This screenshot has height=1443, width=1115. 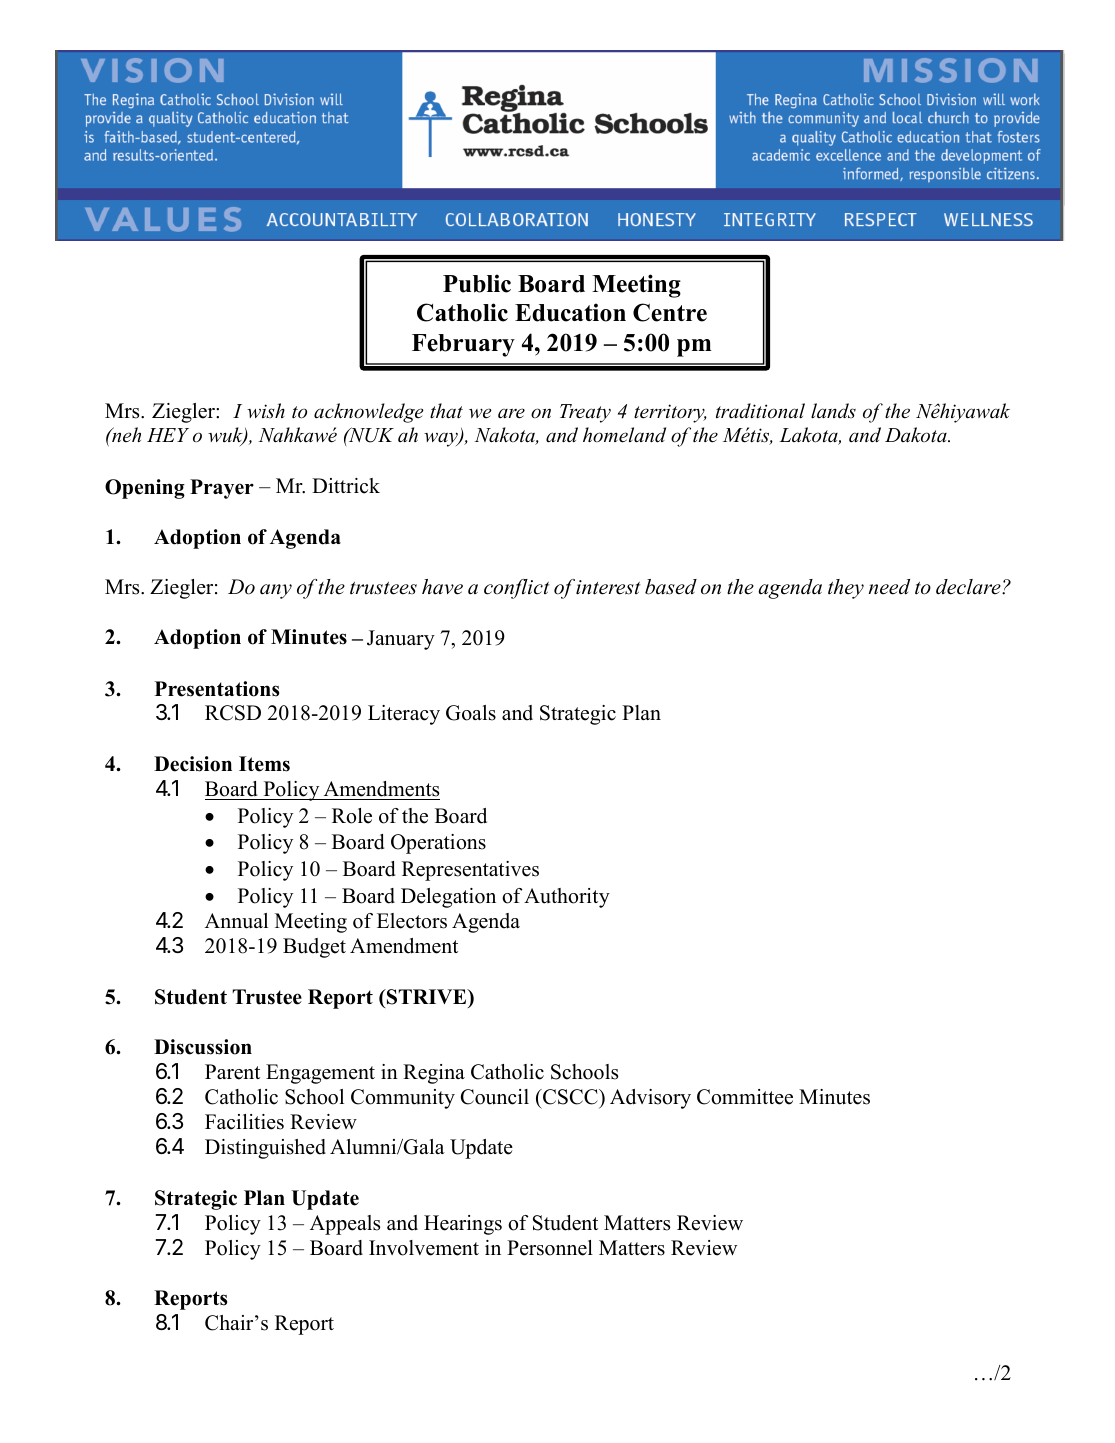 What do you see at coordinates (345, 1225) in the screenshot?
I see `Appeals` at bounding box center [345, 1225].
